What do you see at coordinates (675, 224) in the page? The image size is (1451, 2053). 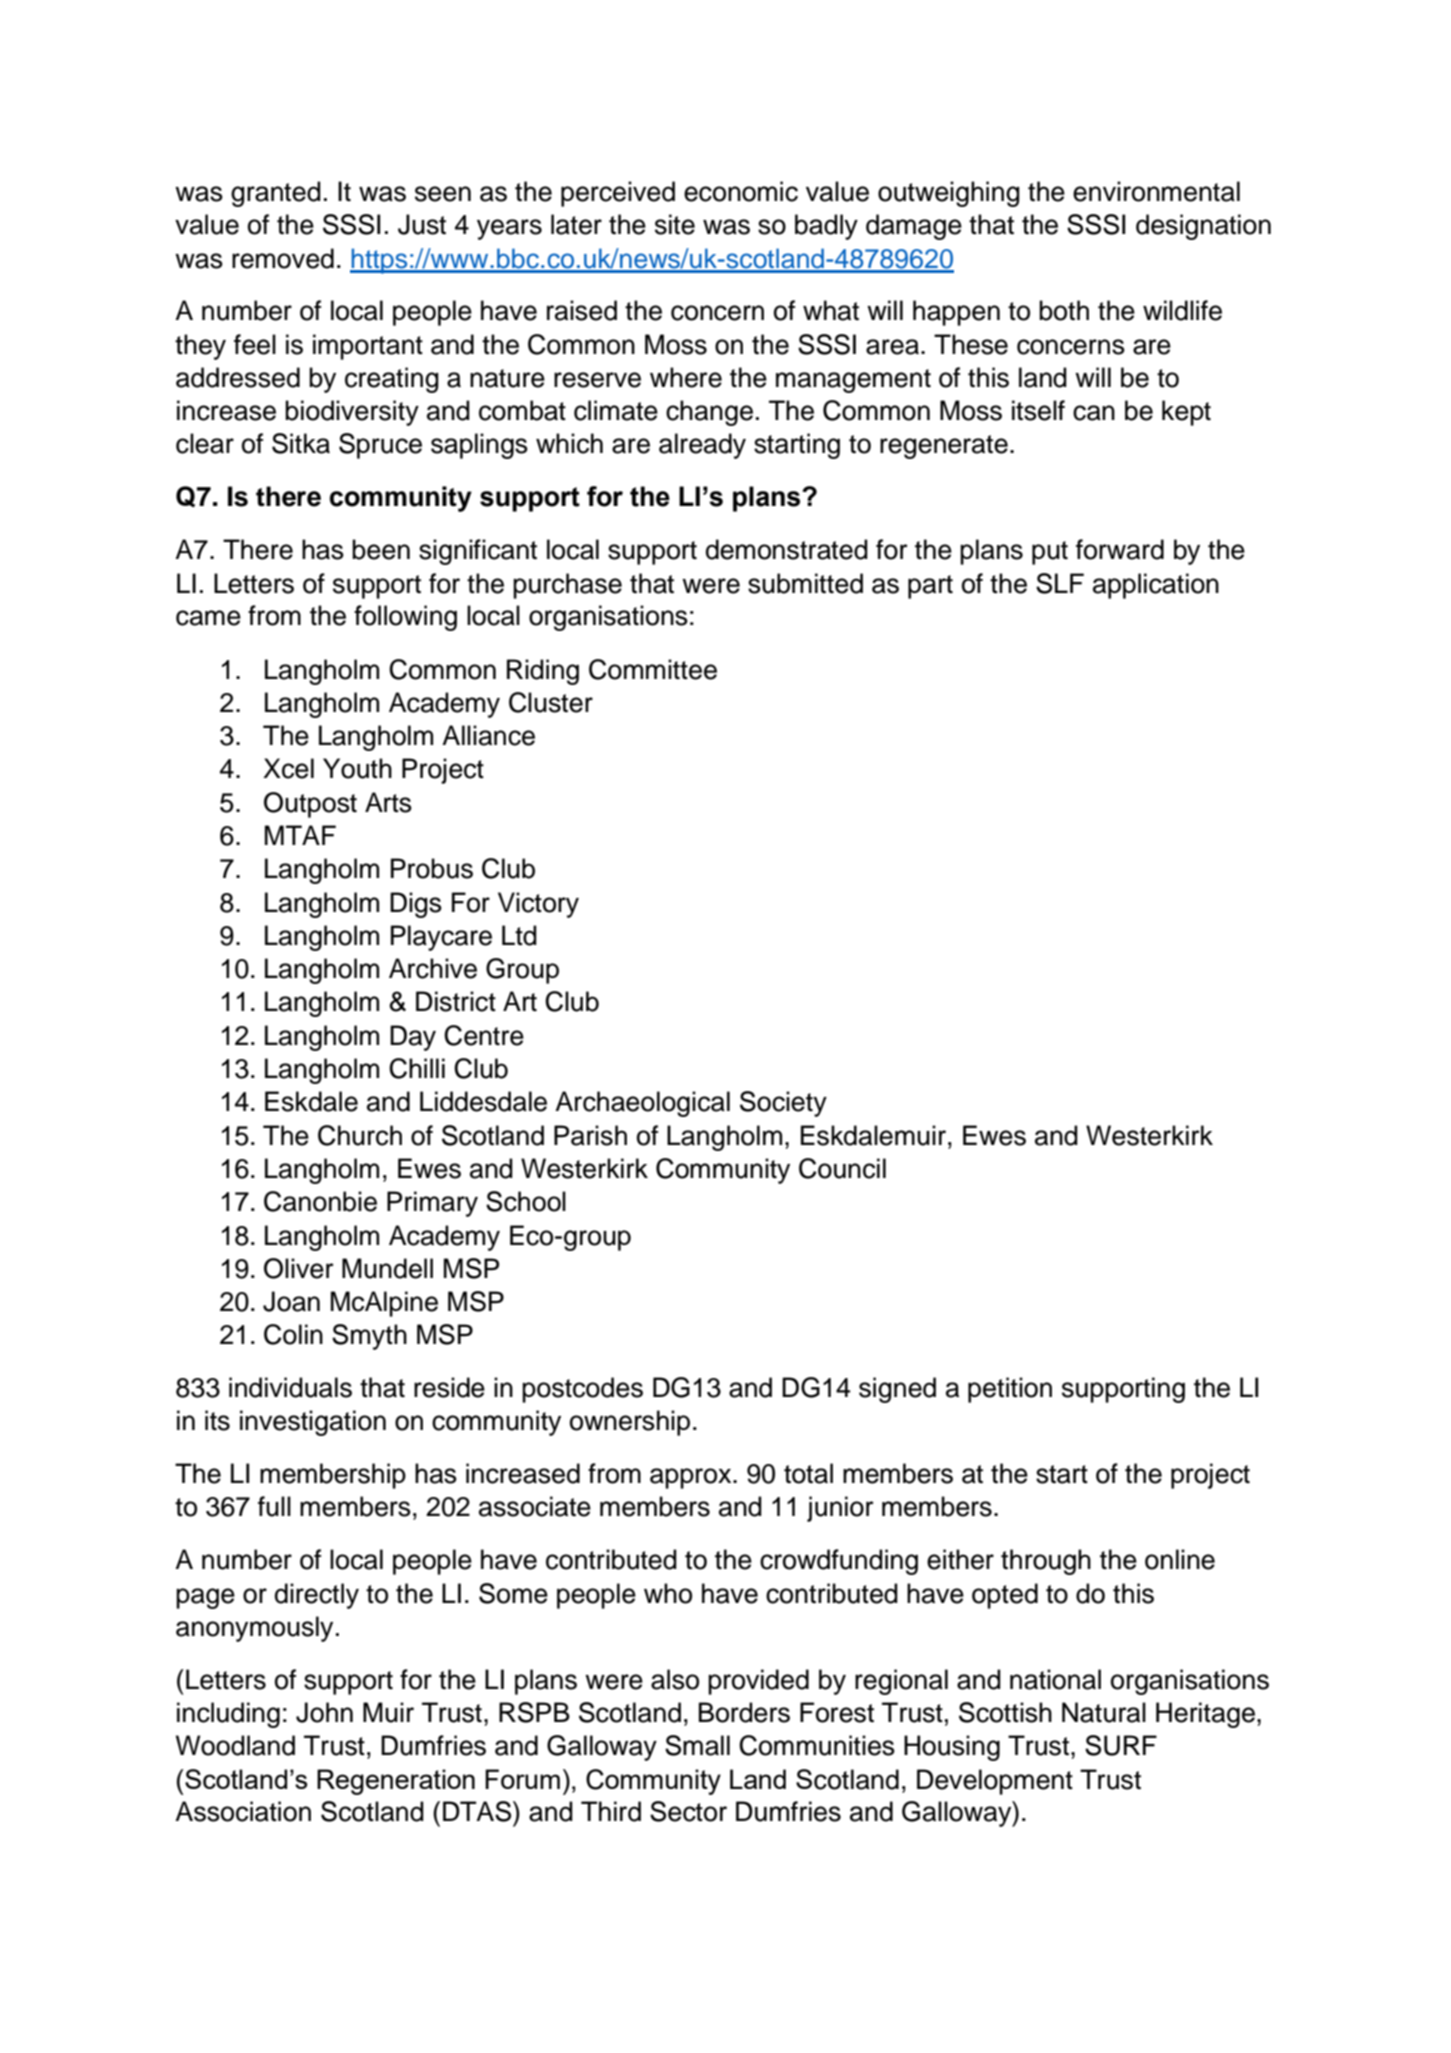 I see `site` at bounding box center [675, 224].
